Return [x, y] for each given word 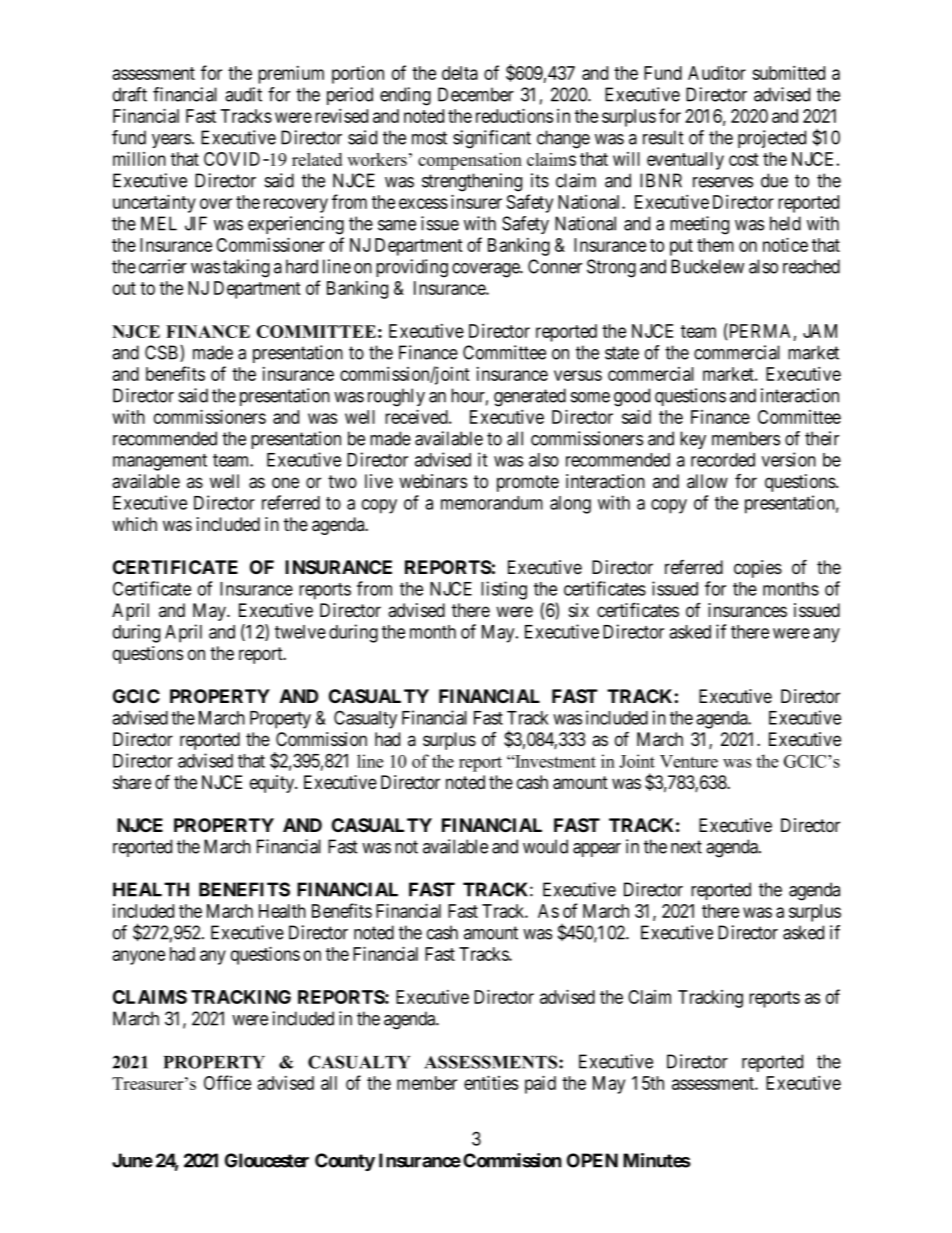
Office [227, 1082]
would [545, 846]
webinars [433, 481]
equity [273, 784]
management [160, 462]
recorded [723, 460]
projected [772, 139]
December [476, 94]
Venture [689, 761]
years [171, 141]
